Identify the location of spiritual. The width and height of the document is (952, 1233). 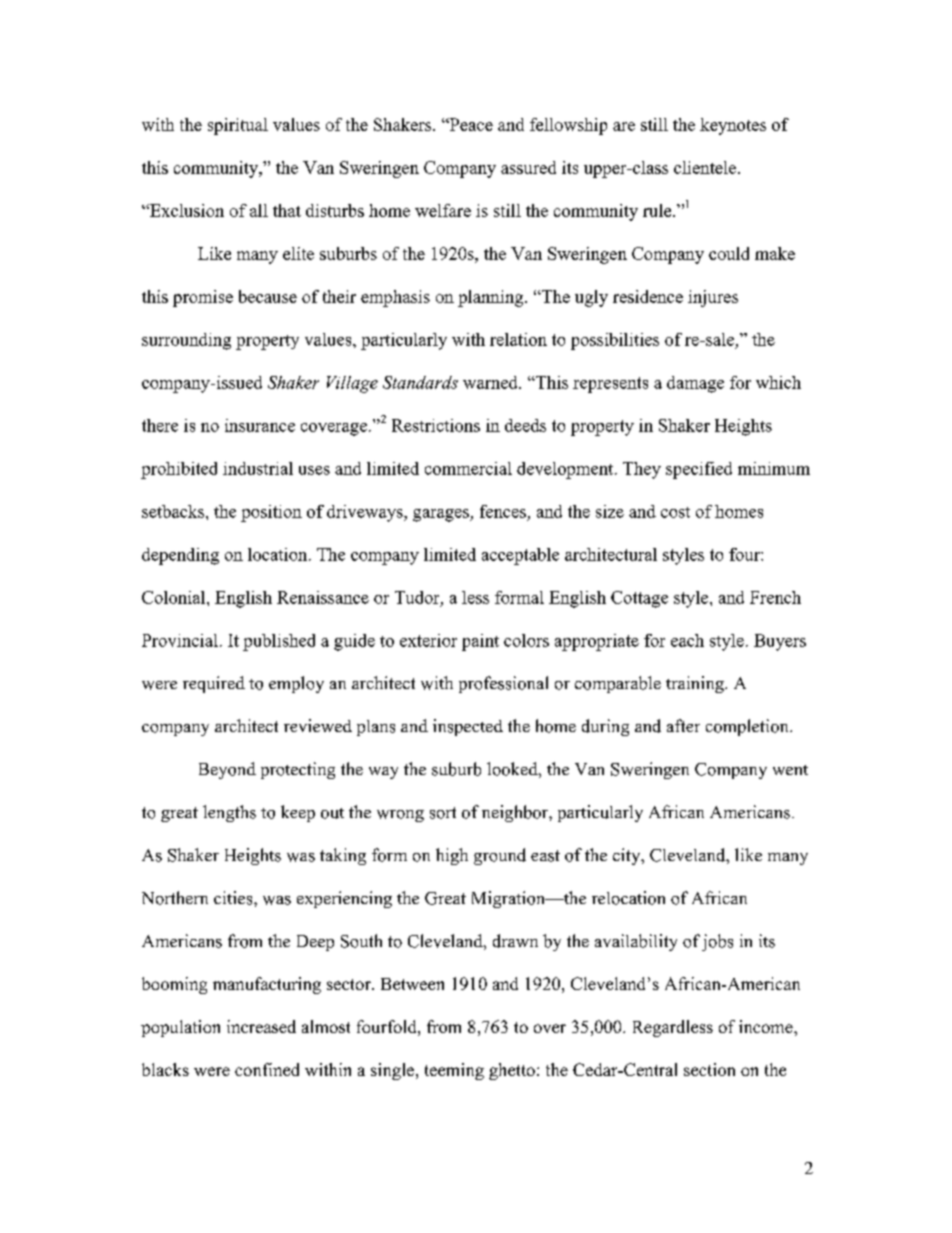
(238, 126).
